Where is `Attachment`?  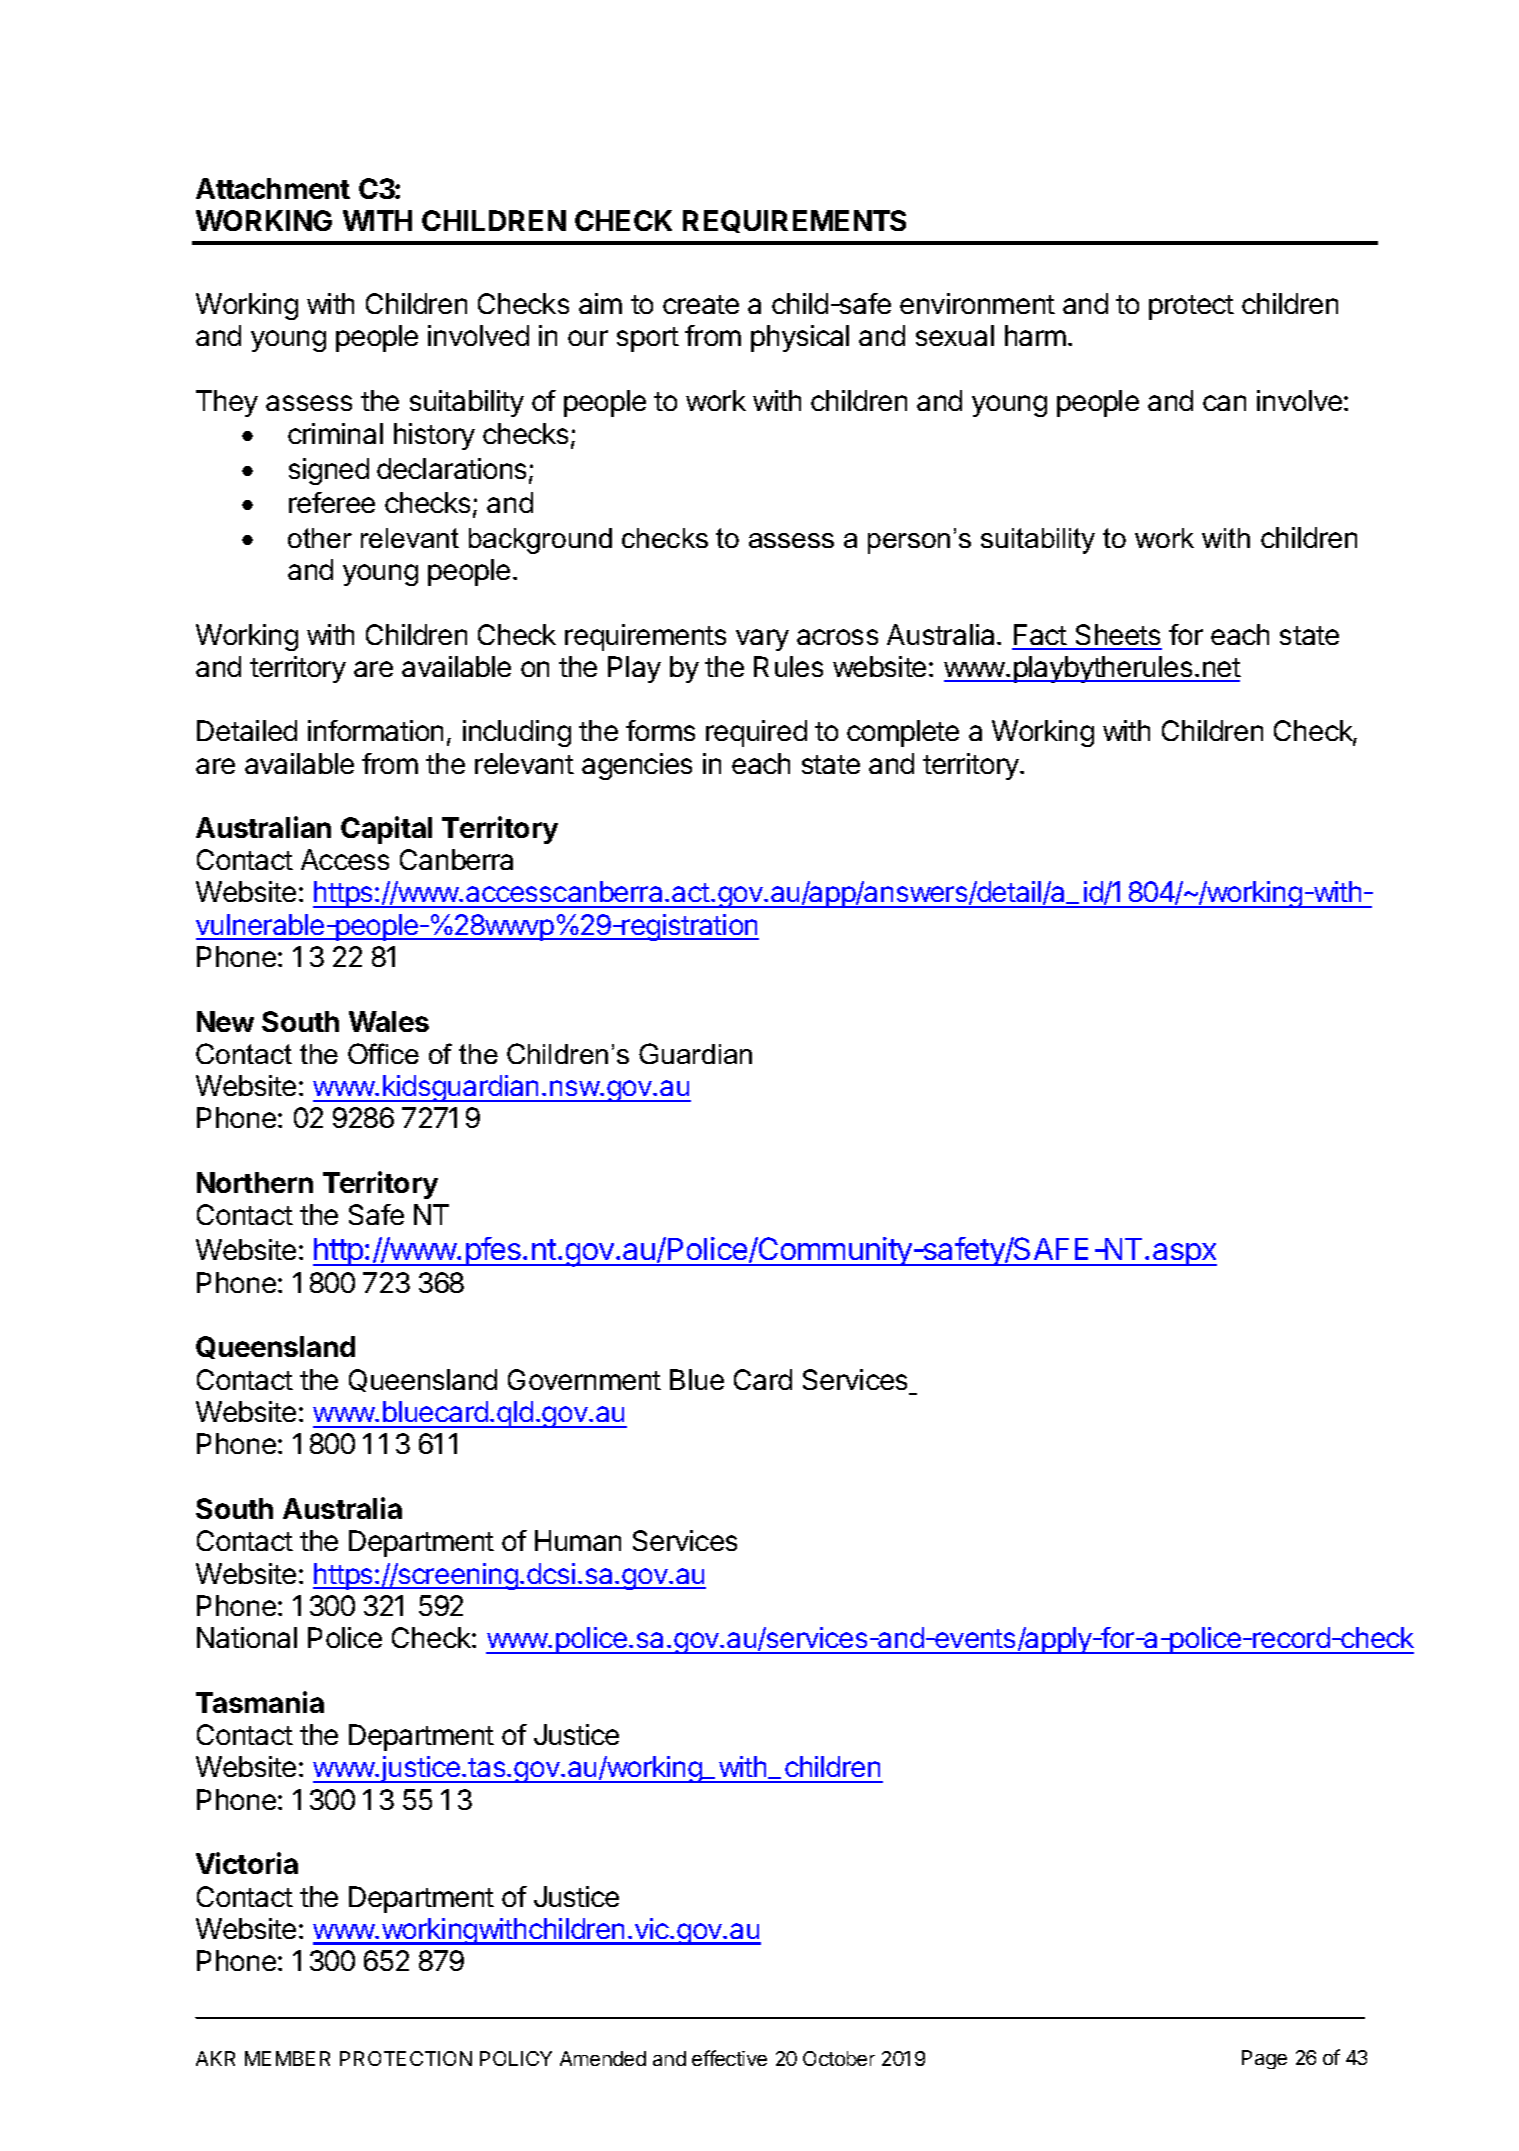
Attachment is located at coordinates (273, 188).
